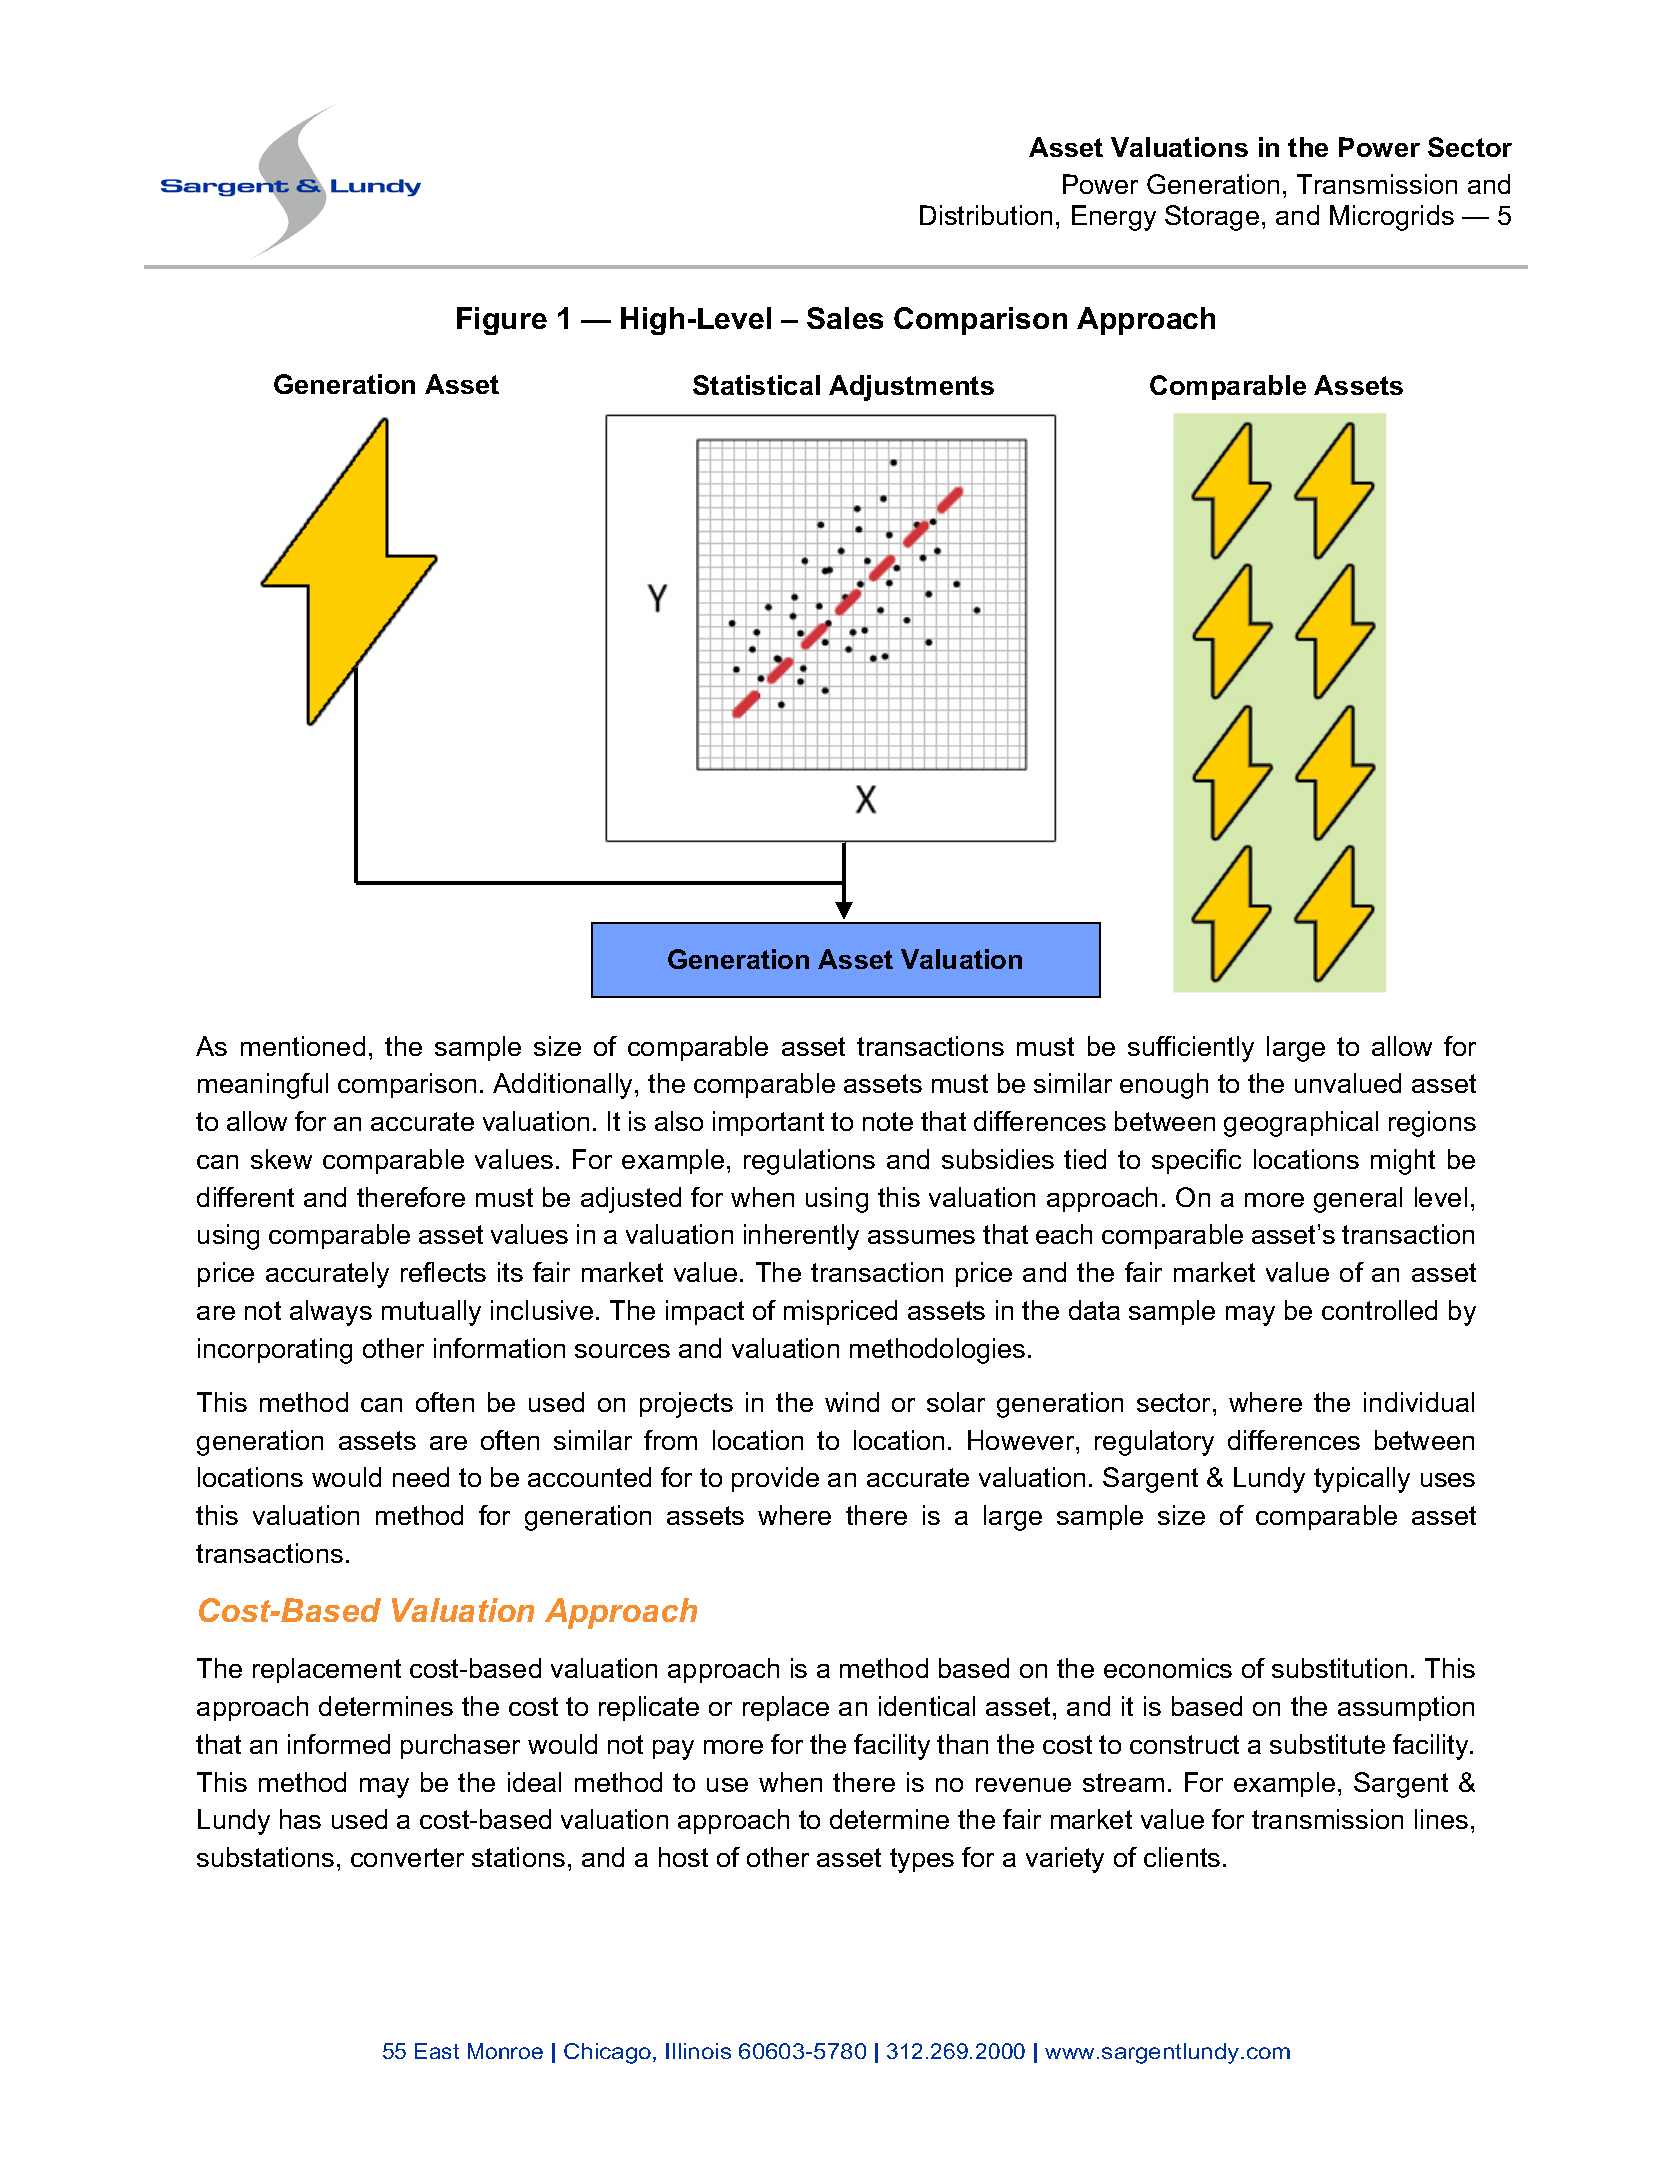 The width and height of the page is (1674, 2166). I want to click on Sales, so click(845, 318).
